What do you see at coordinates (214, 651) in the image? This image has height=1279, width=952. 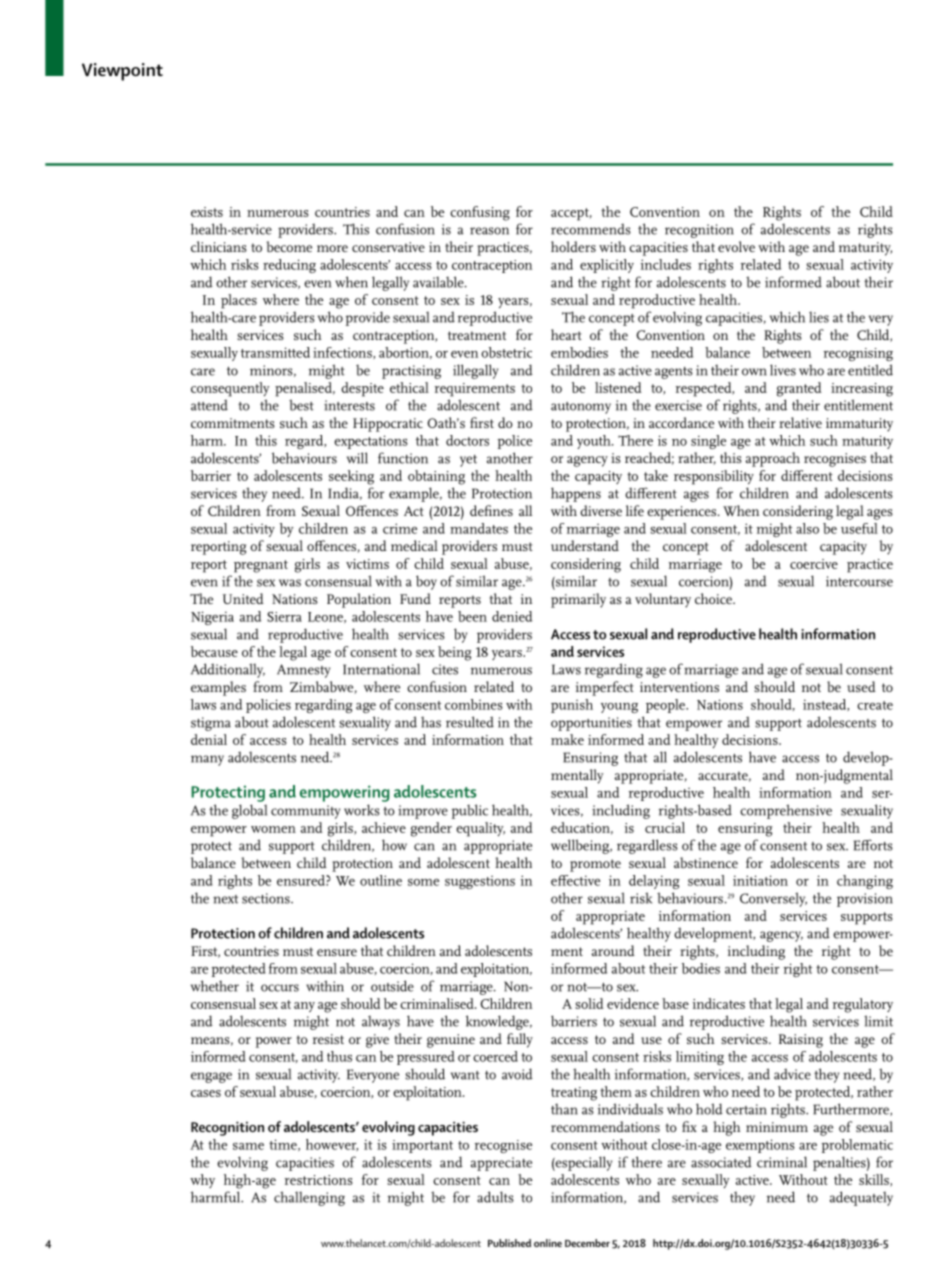 I see `because` at bounding box center [214, 651].
